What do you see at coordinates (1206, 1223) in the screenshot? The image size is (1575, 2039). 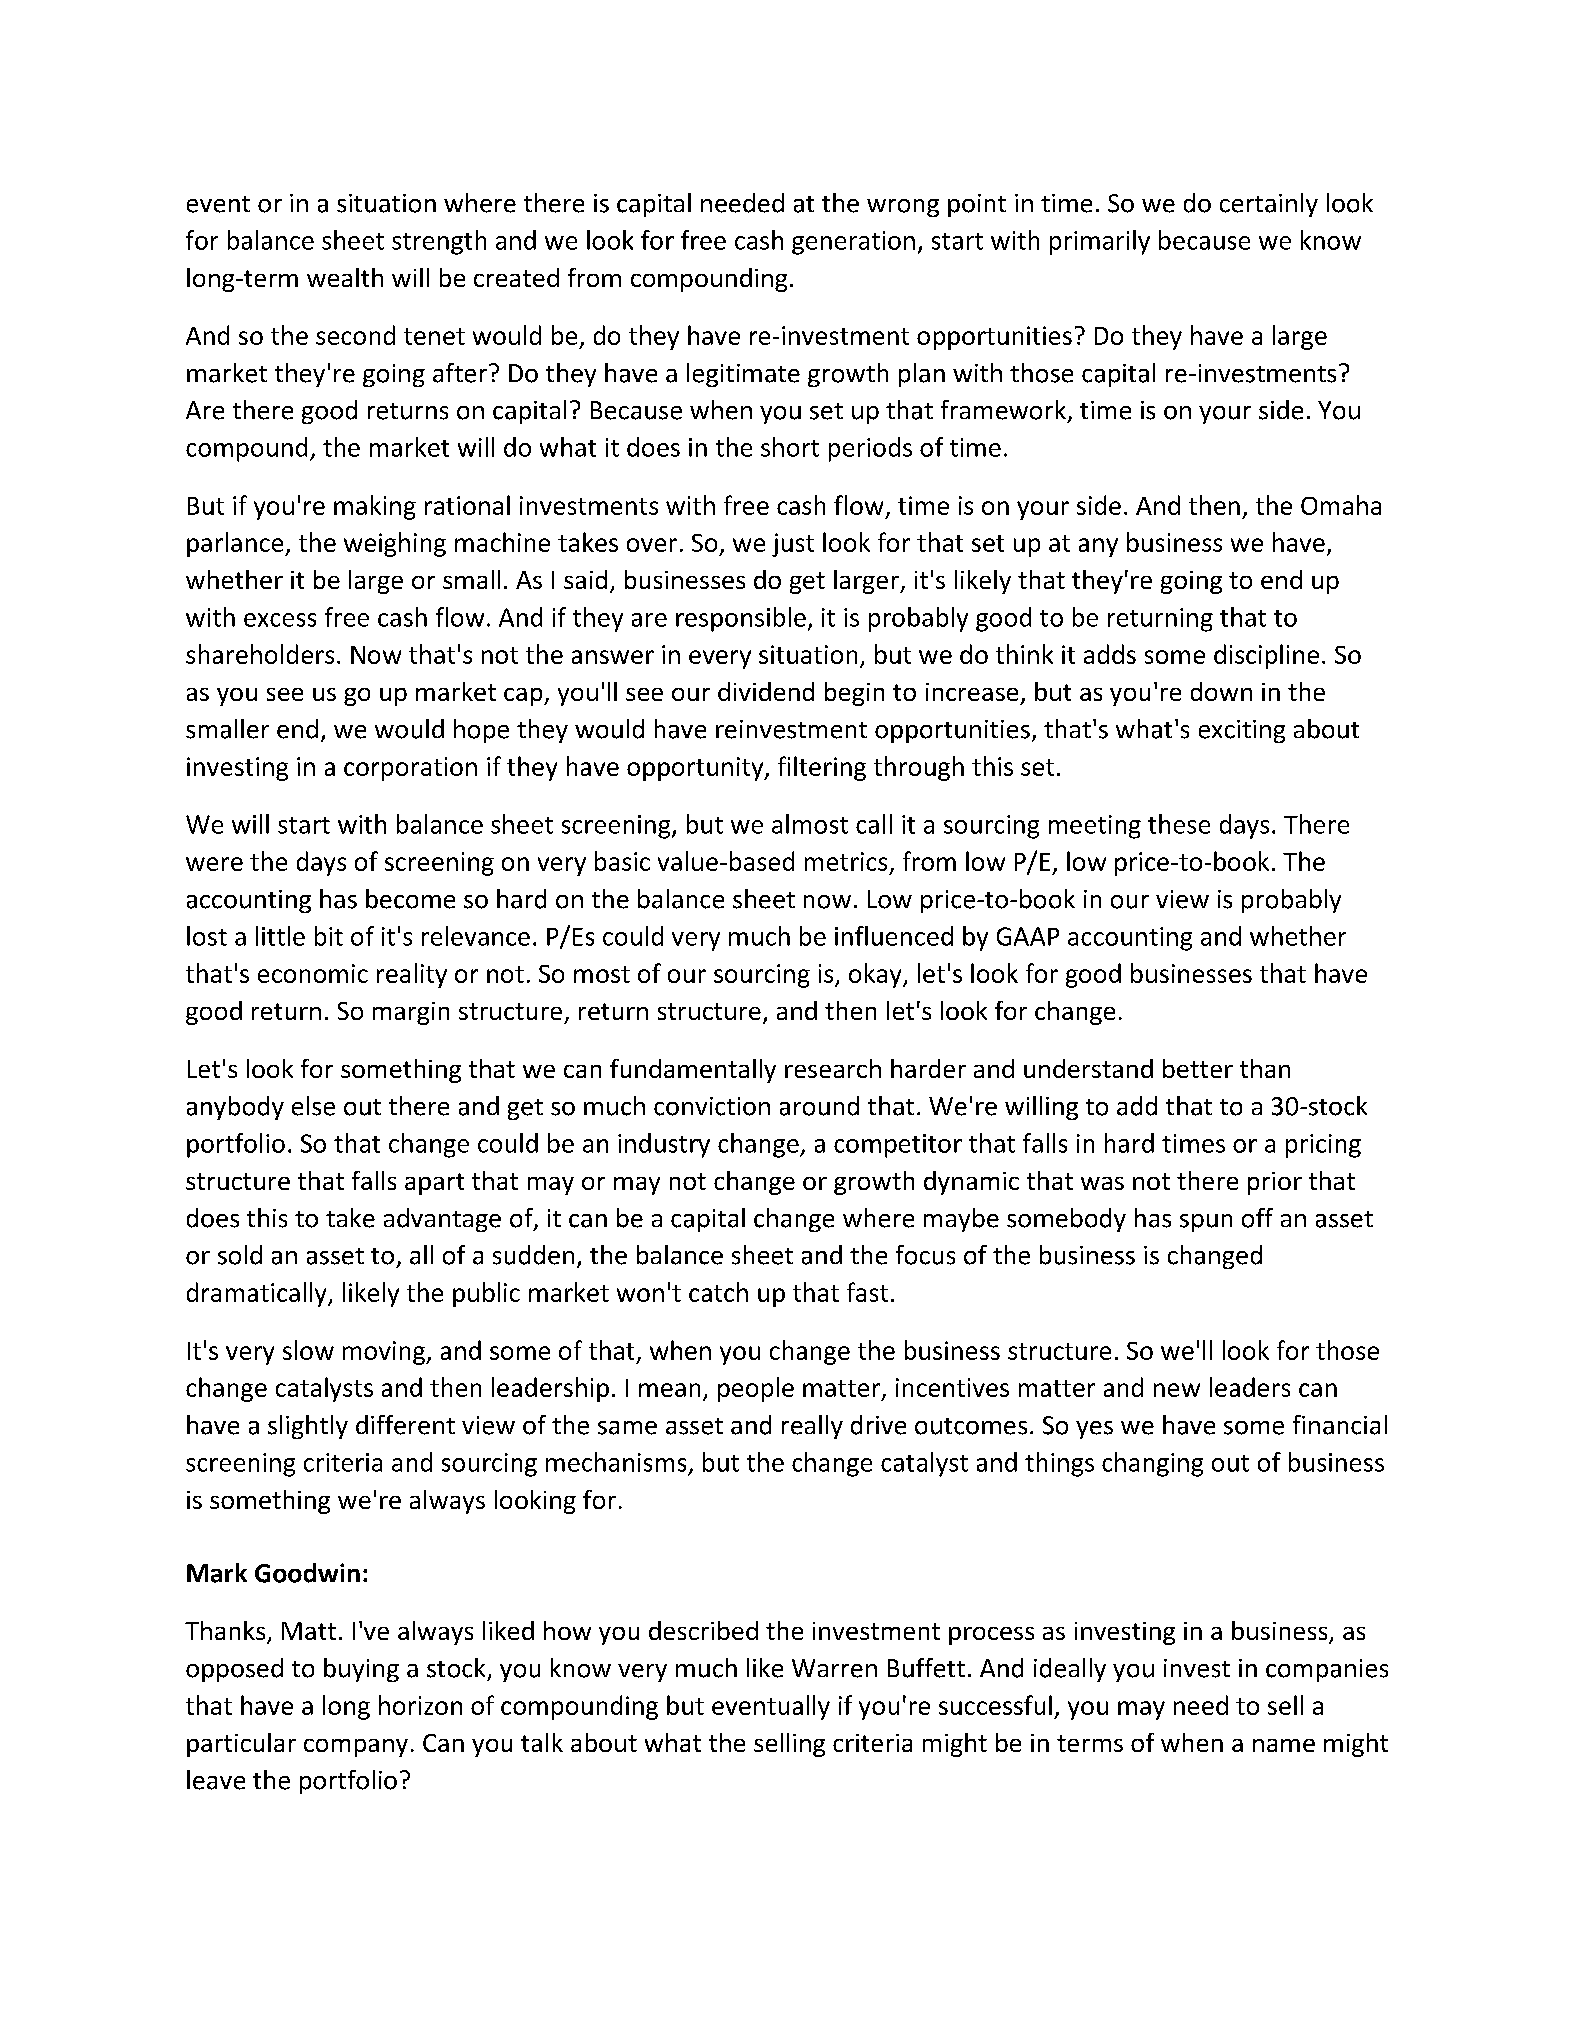 I see `spun` at bounding box center [1206, 1223].
